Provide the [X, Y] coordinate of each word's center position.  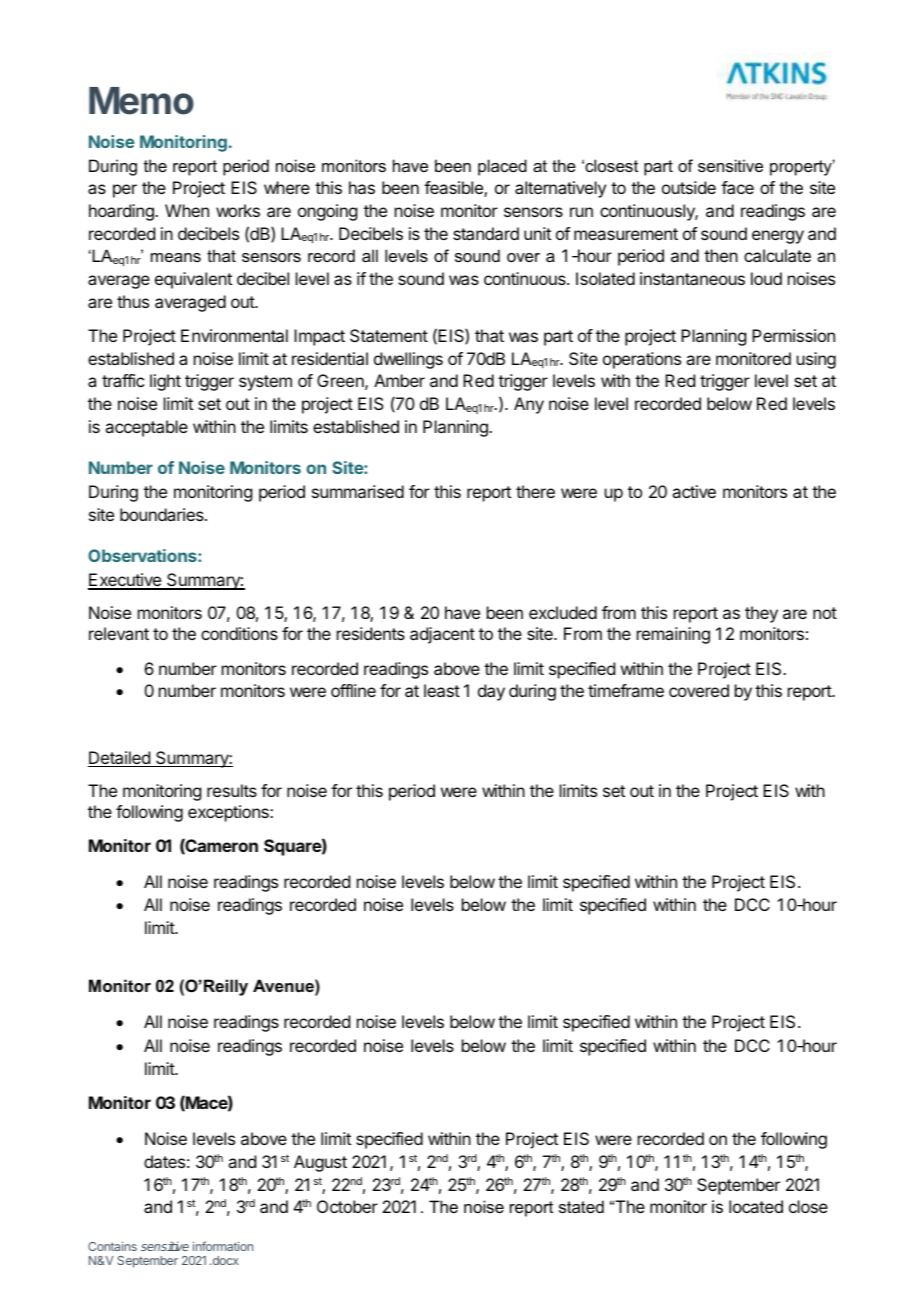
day [491, 692]
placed [502, 167]
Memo [141, 101]
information [223, 1246]
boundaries [163, 514]
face [737, 187]
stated [581, 1206]
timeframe [626, 690]
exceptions [229, 813]
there [535, 491]
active [694, 491]
